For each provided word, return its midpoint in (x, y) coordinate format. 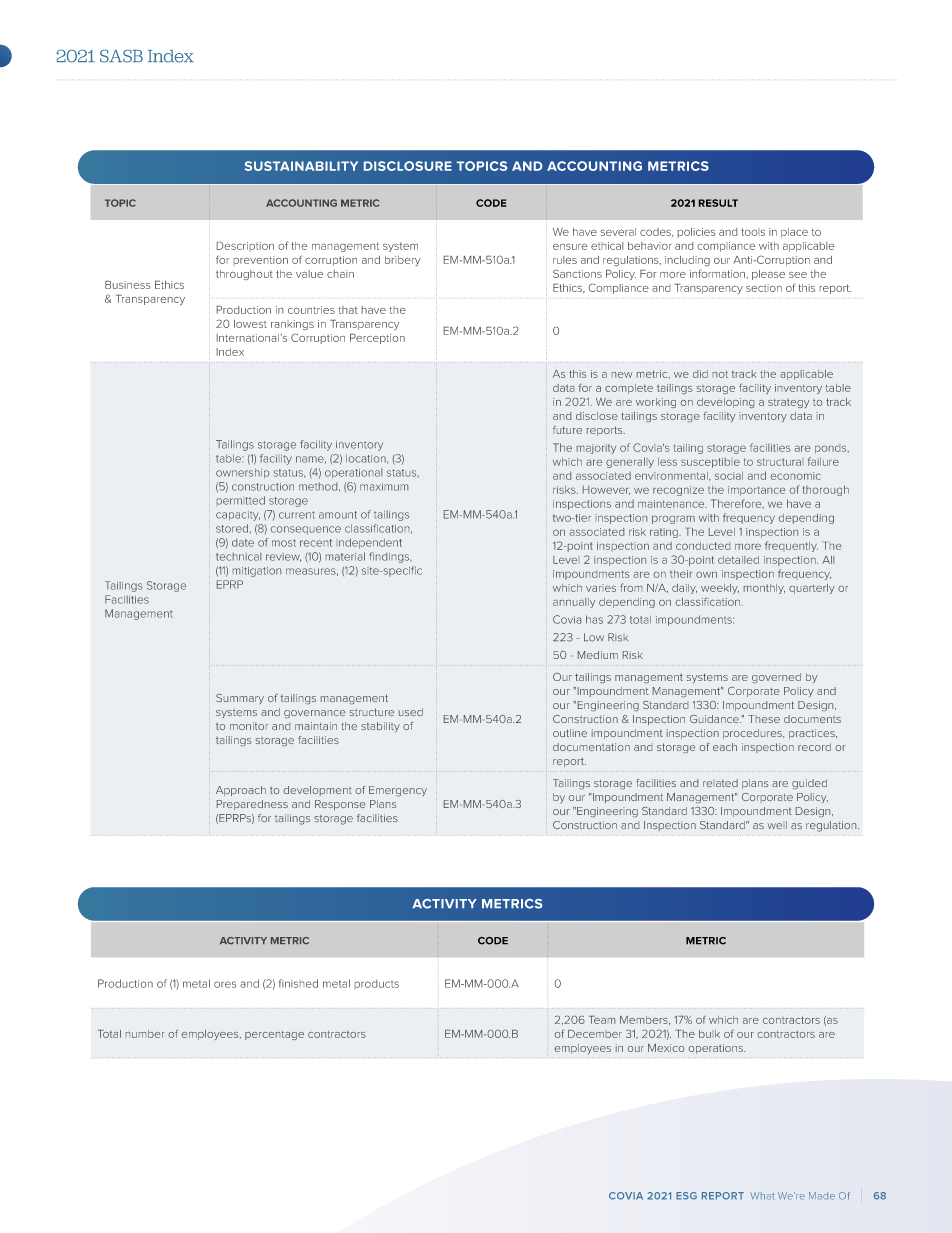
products (377, 984)
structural (779, 462)
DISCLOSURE (408, 166)
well (777, 825)
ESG (686, 1196)
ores (225, 984)
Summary (240, 699)
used (411, 712)
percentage (274, 1035)
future (567, 430)
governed (776, 678)
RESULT (718, 203)
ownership (242, 473)
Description (245, 246)
